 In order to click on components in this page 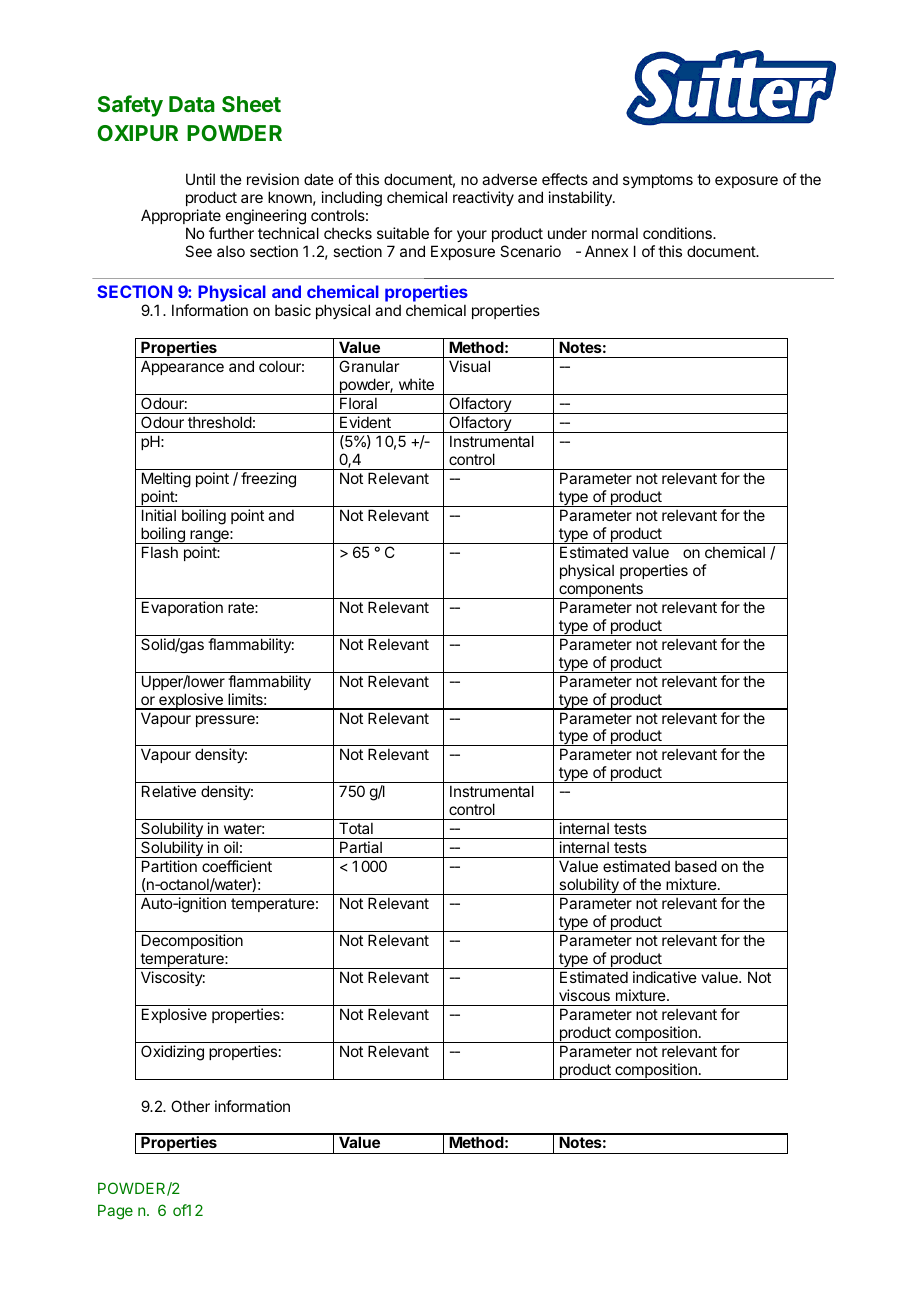, I will do `click(601, 591)`.
